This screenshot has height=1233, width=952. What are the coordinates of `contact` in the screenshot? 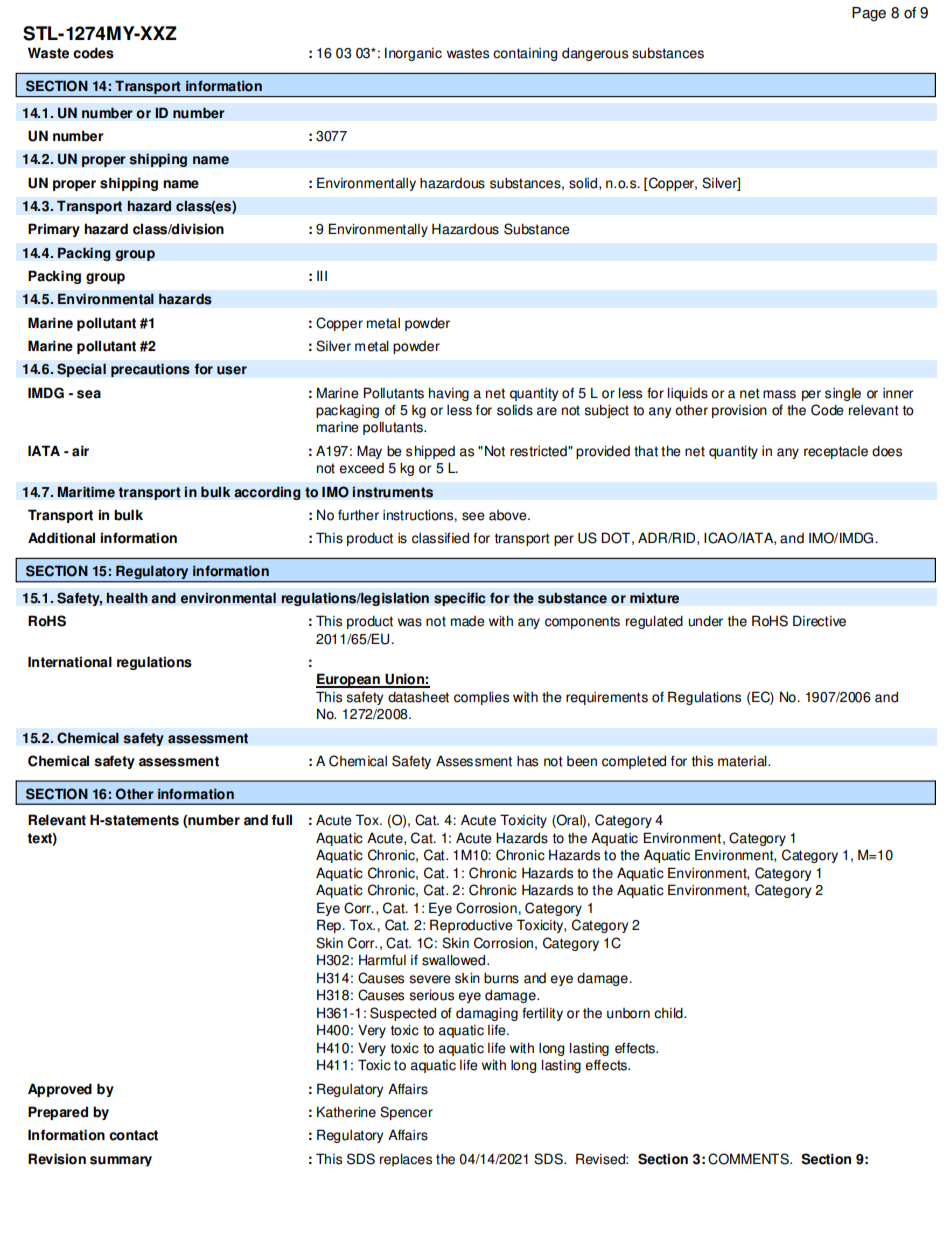 It's located at (133, 1135).
